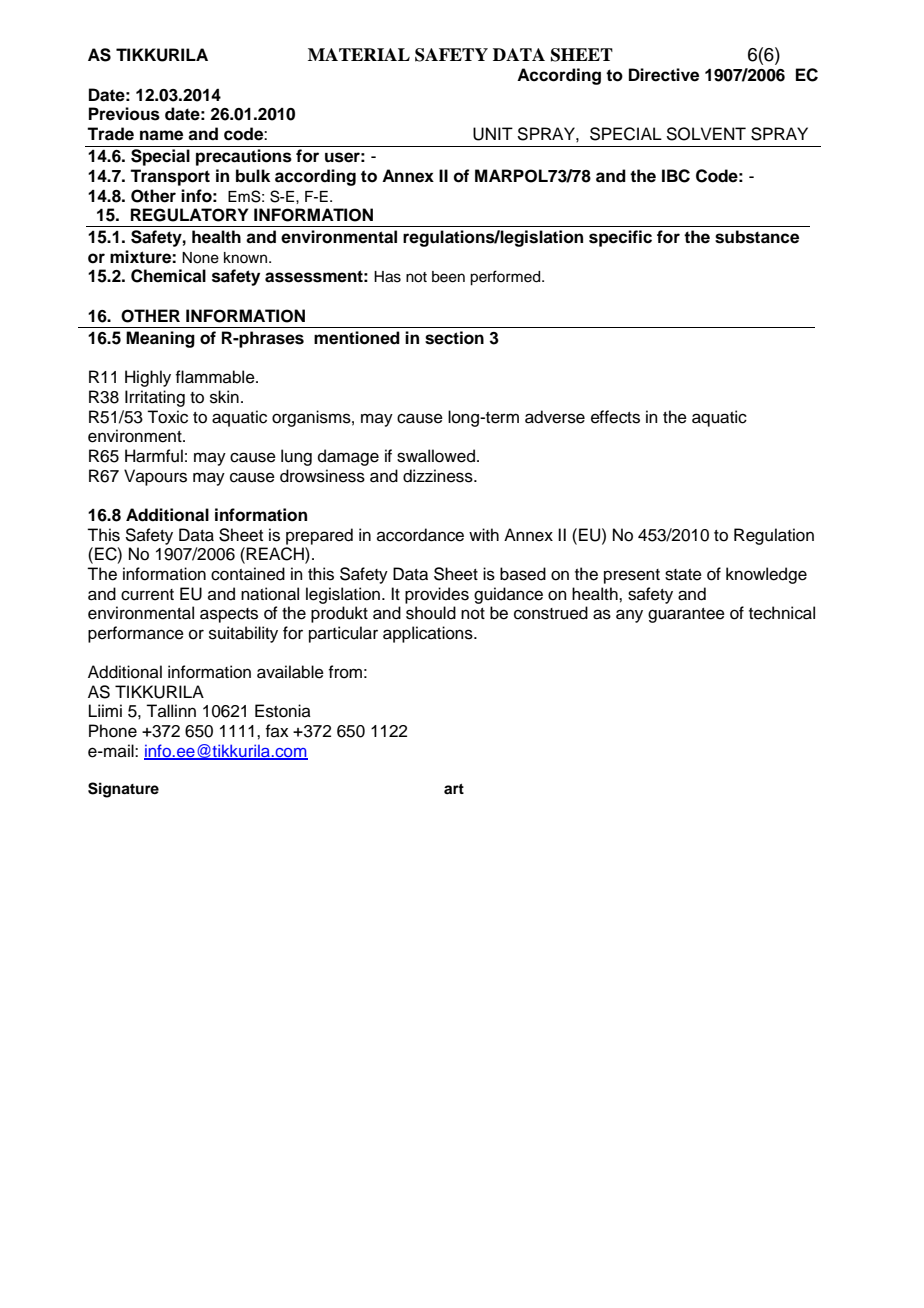  I want to click on been, so click(448, 277).
